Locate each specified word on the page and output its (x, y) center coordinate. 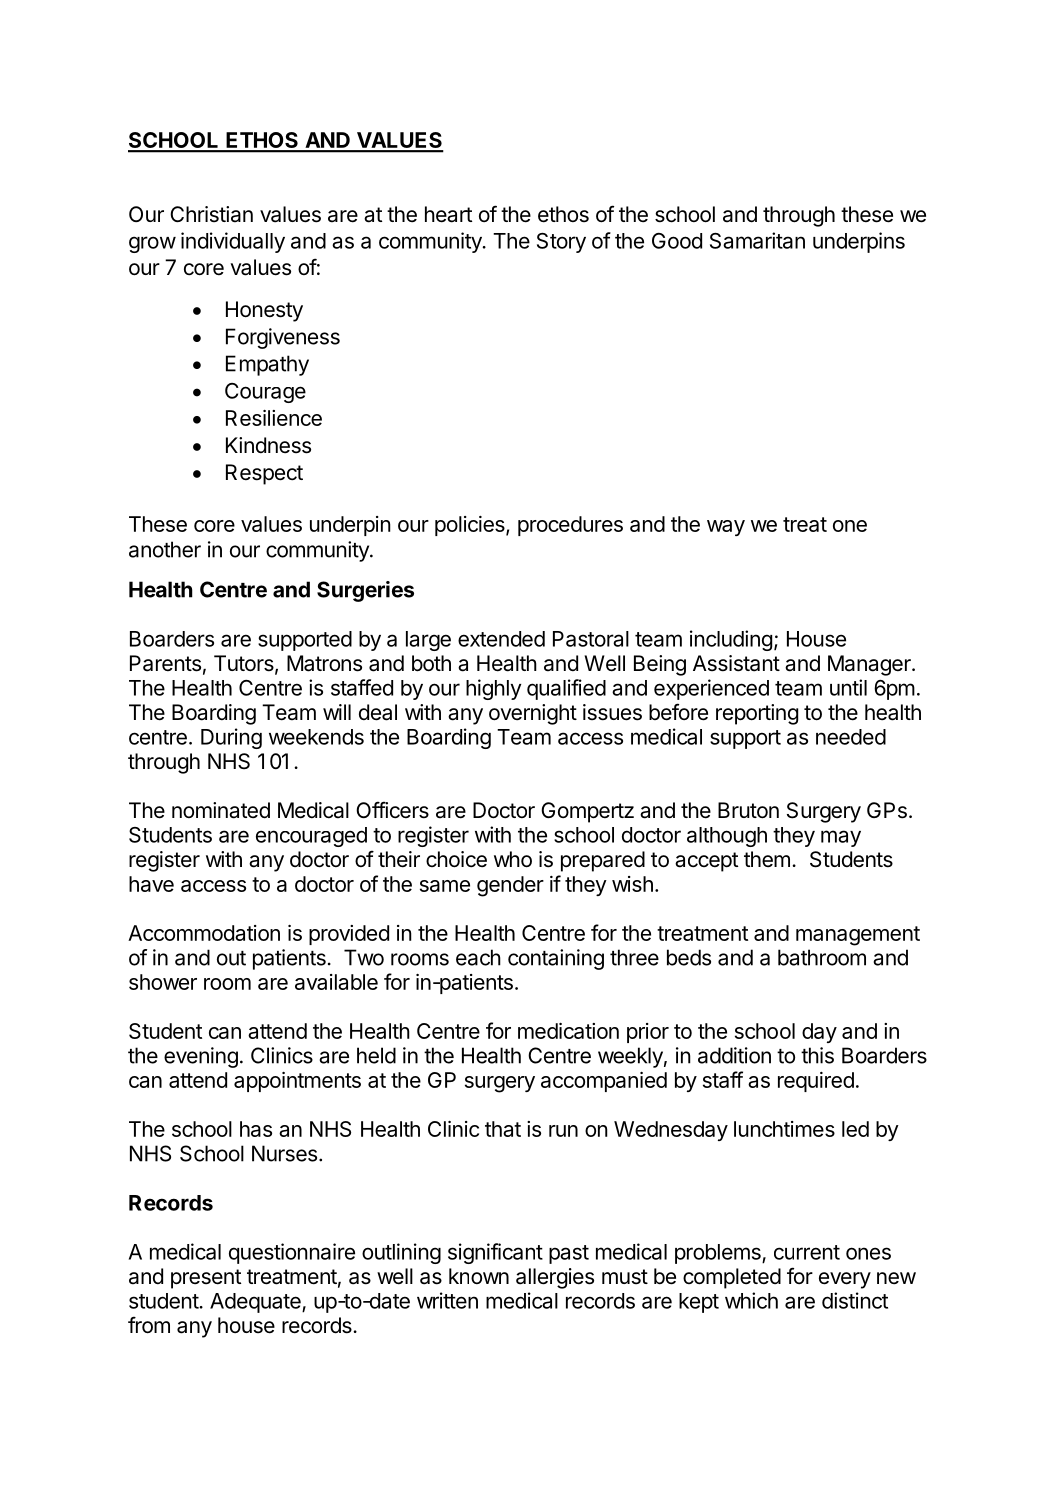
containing (556, 959)
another (165, 549)
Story (561, 243)
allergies (555, 1278)
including (731, 640)
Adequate (256, 1303)
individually (233, 242)
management (858, 936)
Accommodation (204, 933)
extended (501, 639)
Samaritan (757, 240)
